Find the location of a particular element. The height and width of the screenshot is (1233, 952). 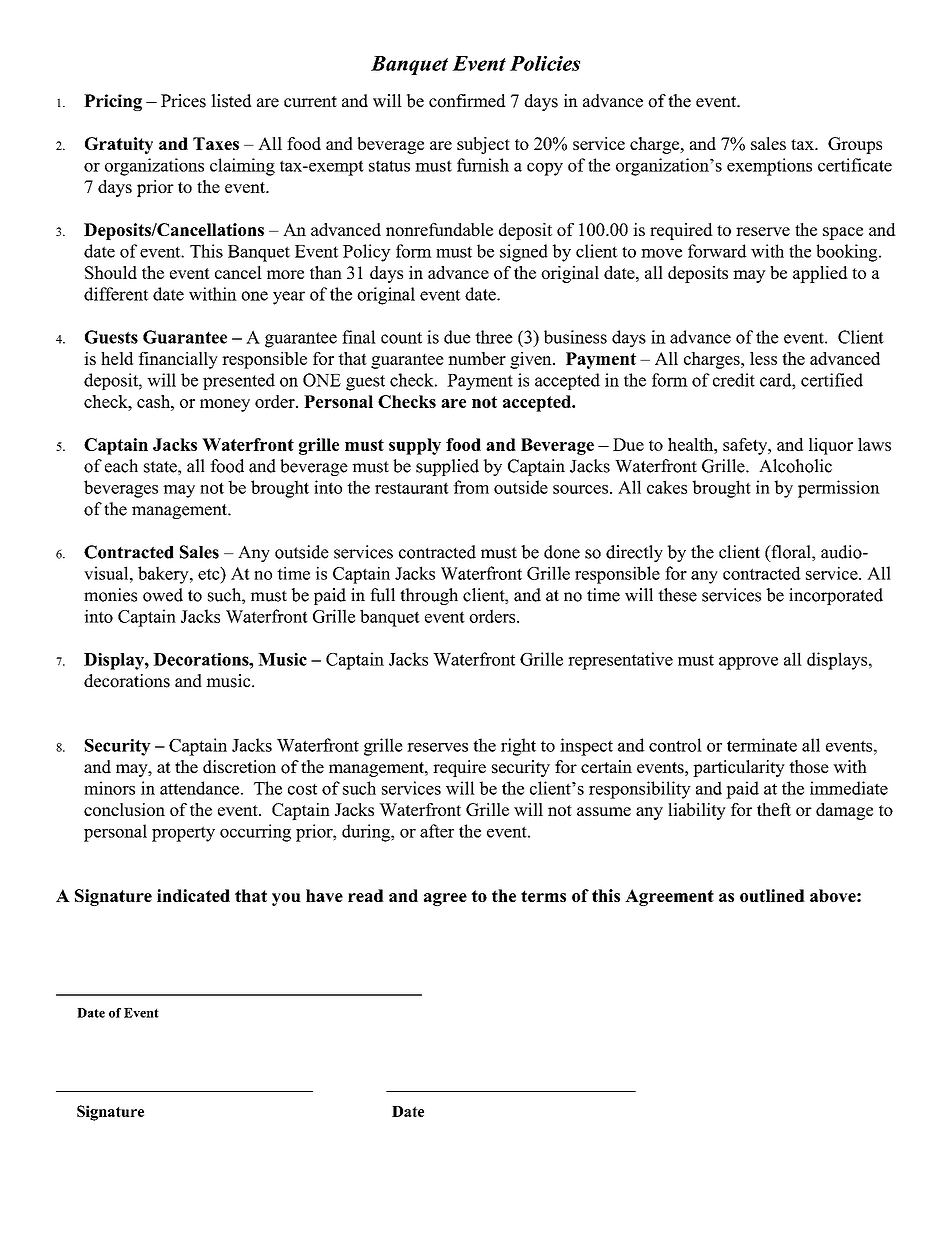

Groups is located at coordinates (855, 145).
